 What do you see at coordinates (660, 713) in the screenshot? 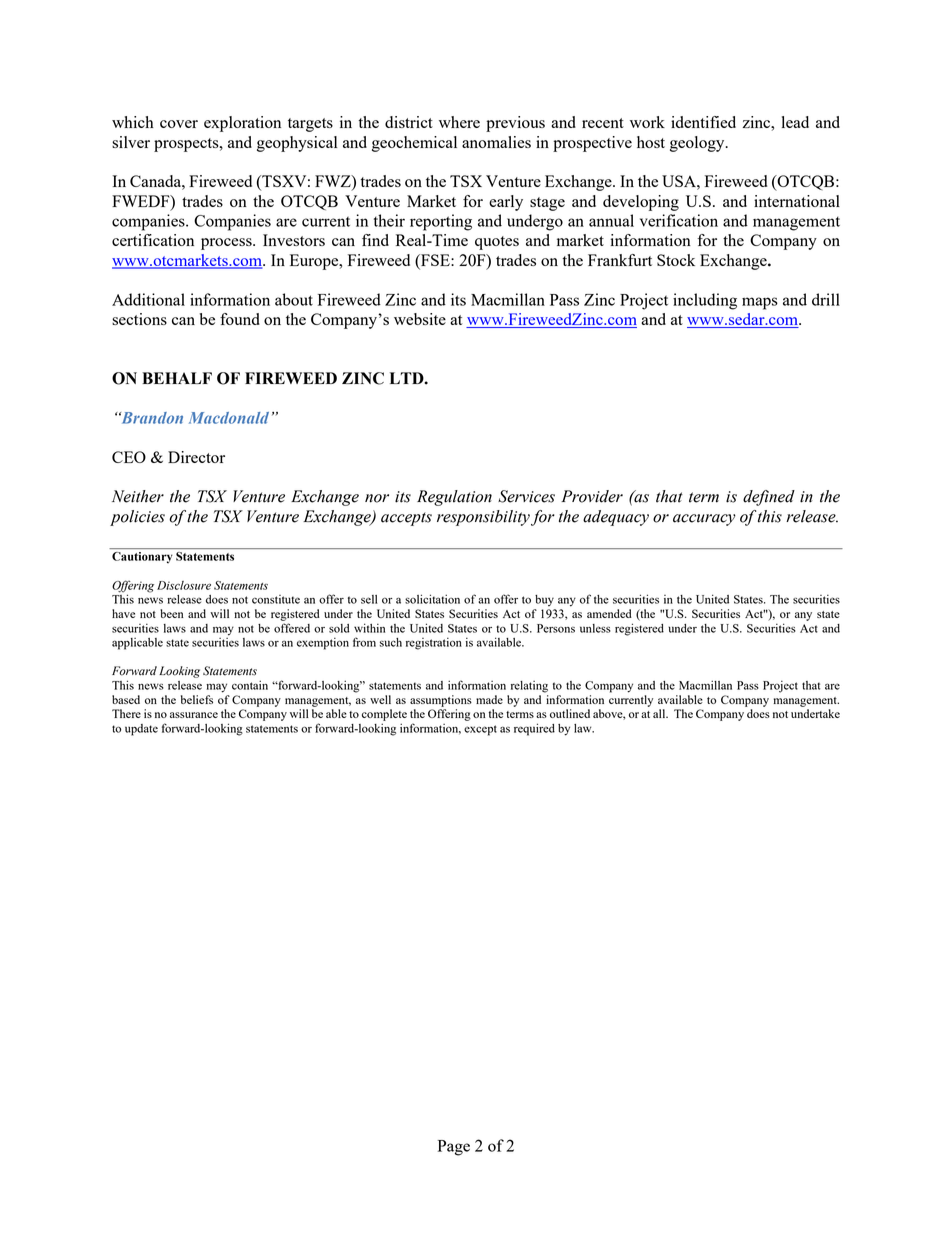
I see `all` at bounding box center [660, 713].
